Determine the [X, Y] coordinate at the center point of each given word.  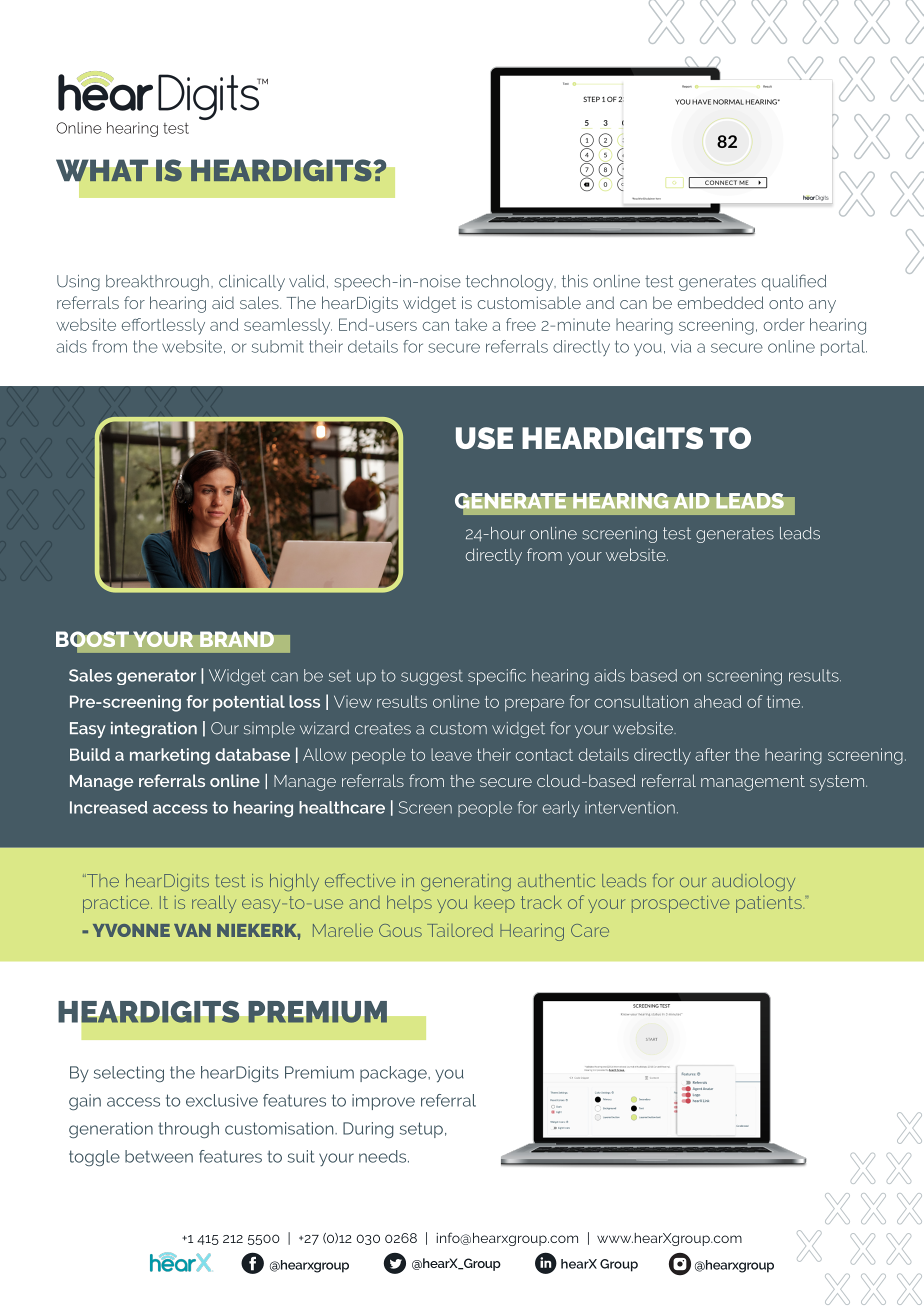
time [785, 701]
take [471, 324]
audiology [753, 882]
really [214, 904]
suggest [432, 677]
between [159, 1156]
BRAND [237, 639]
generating [466, 882]
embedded [720, 302]
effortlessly [163, 326]
